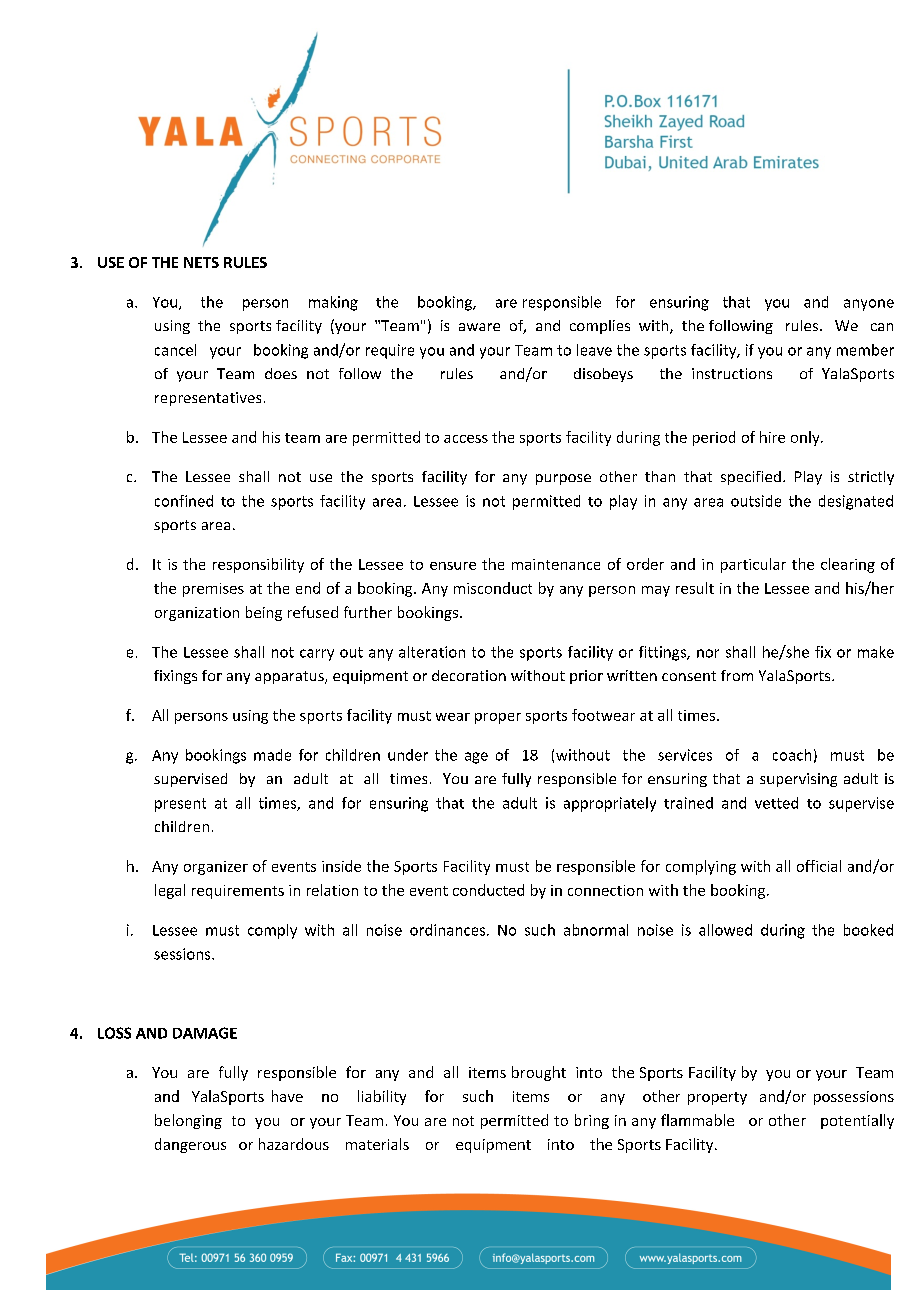 The height and width of the image is (1308, 924). Describe the element at coordinates (469, 675) in the image. I see `decoration` at that location.
